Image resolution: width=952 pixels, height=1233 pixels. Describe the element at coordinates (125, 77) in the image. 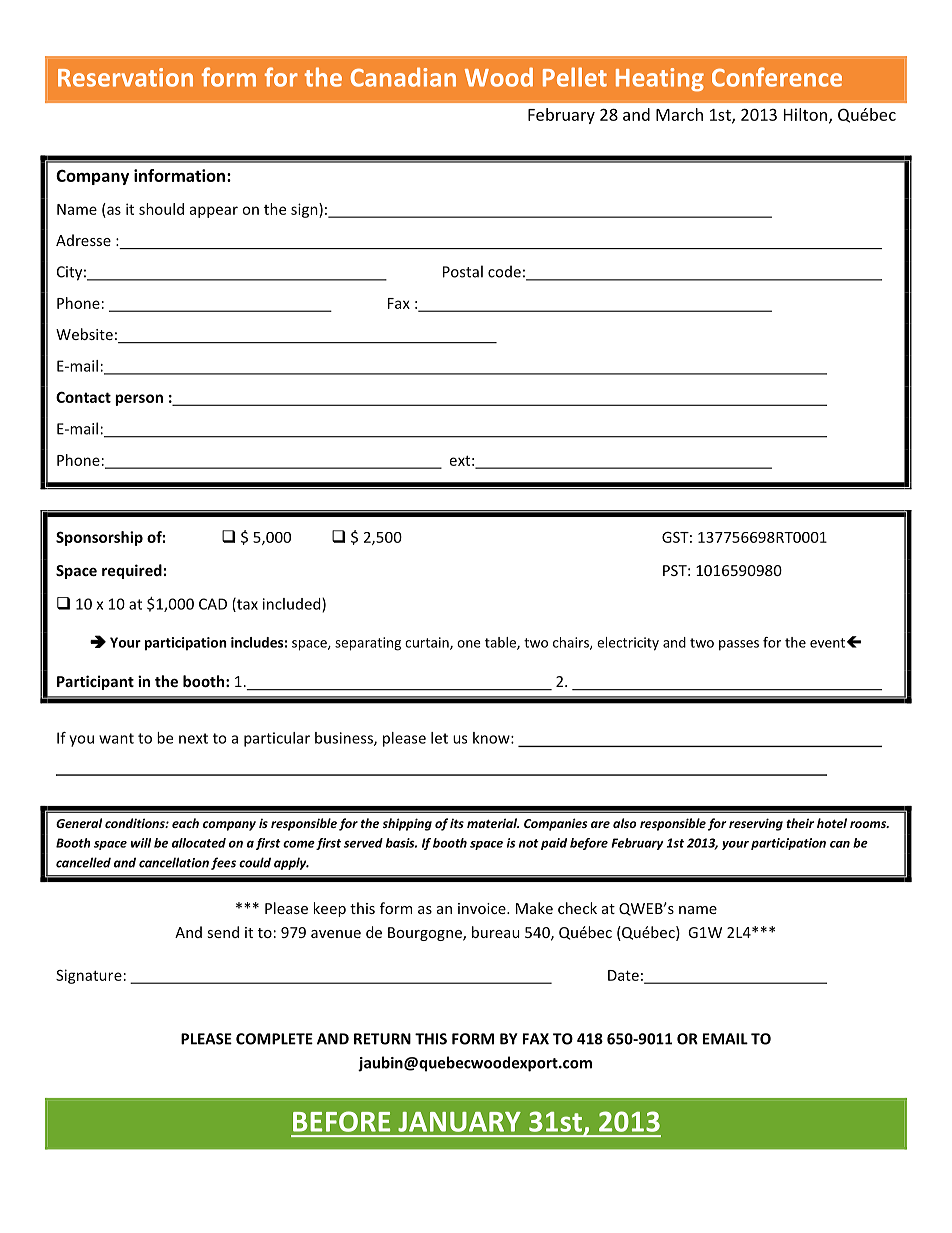

I see `Reservation` at that location.
